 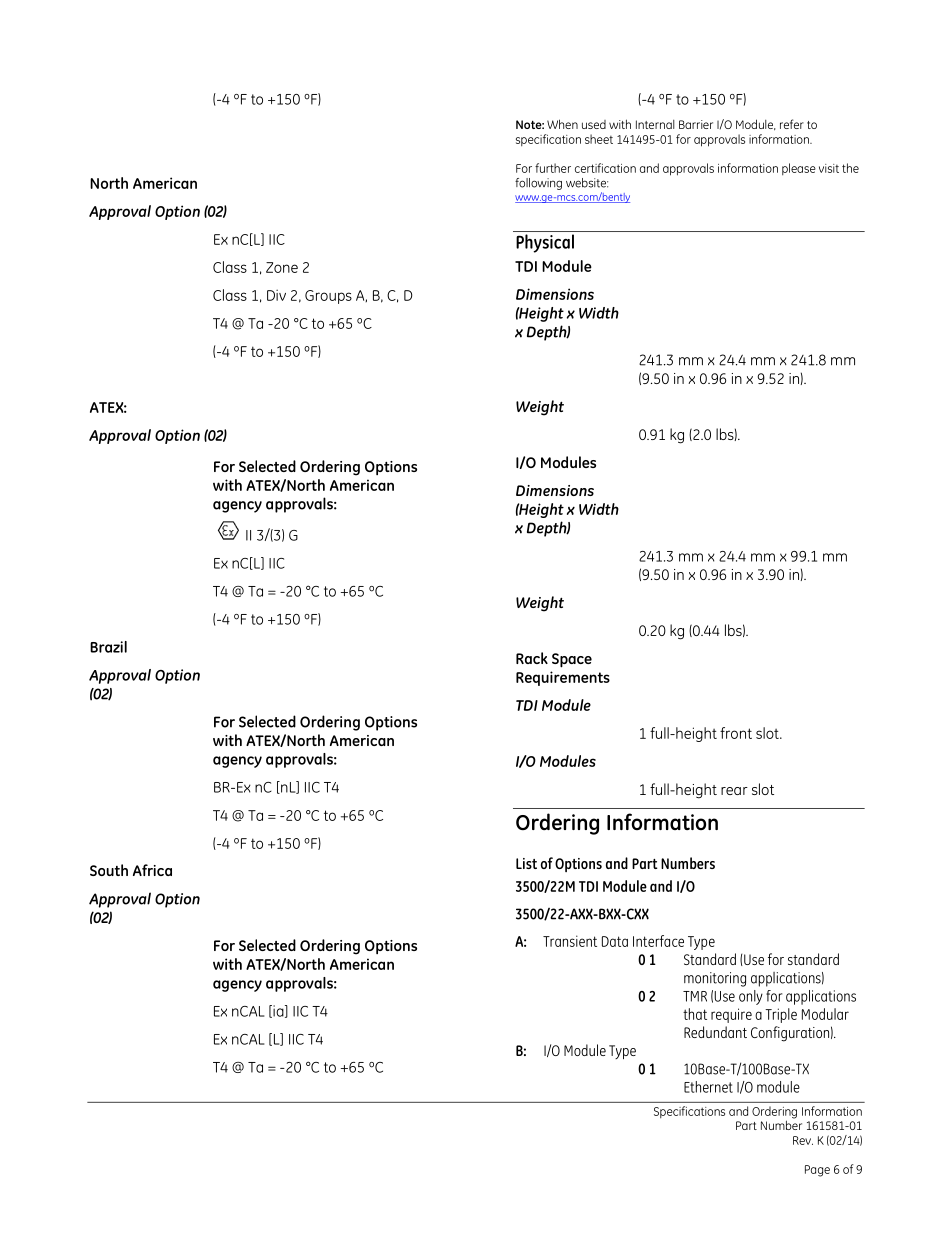 I want to click on Groups, so click(x=328, y=297).
